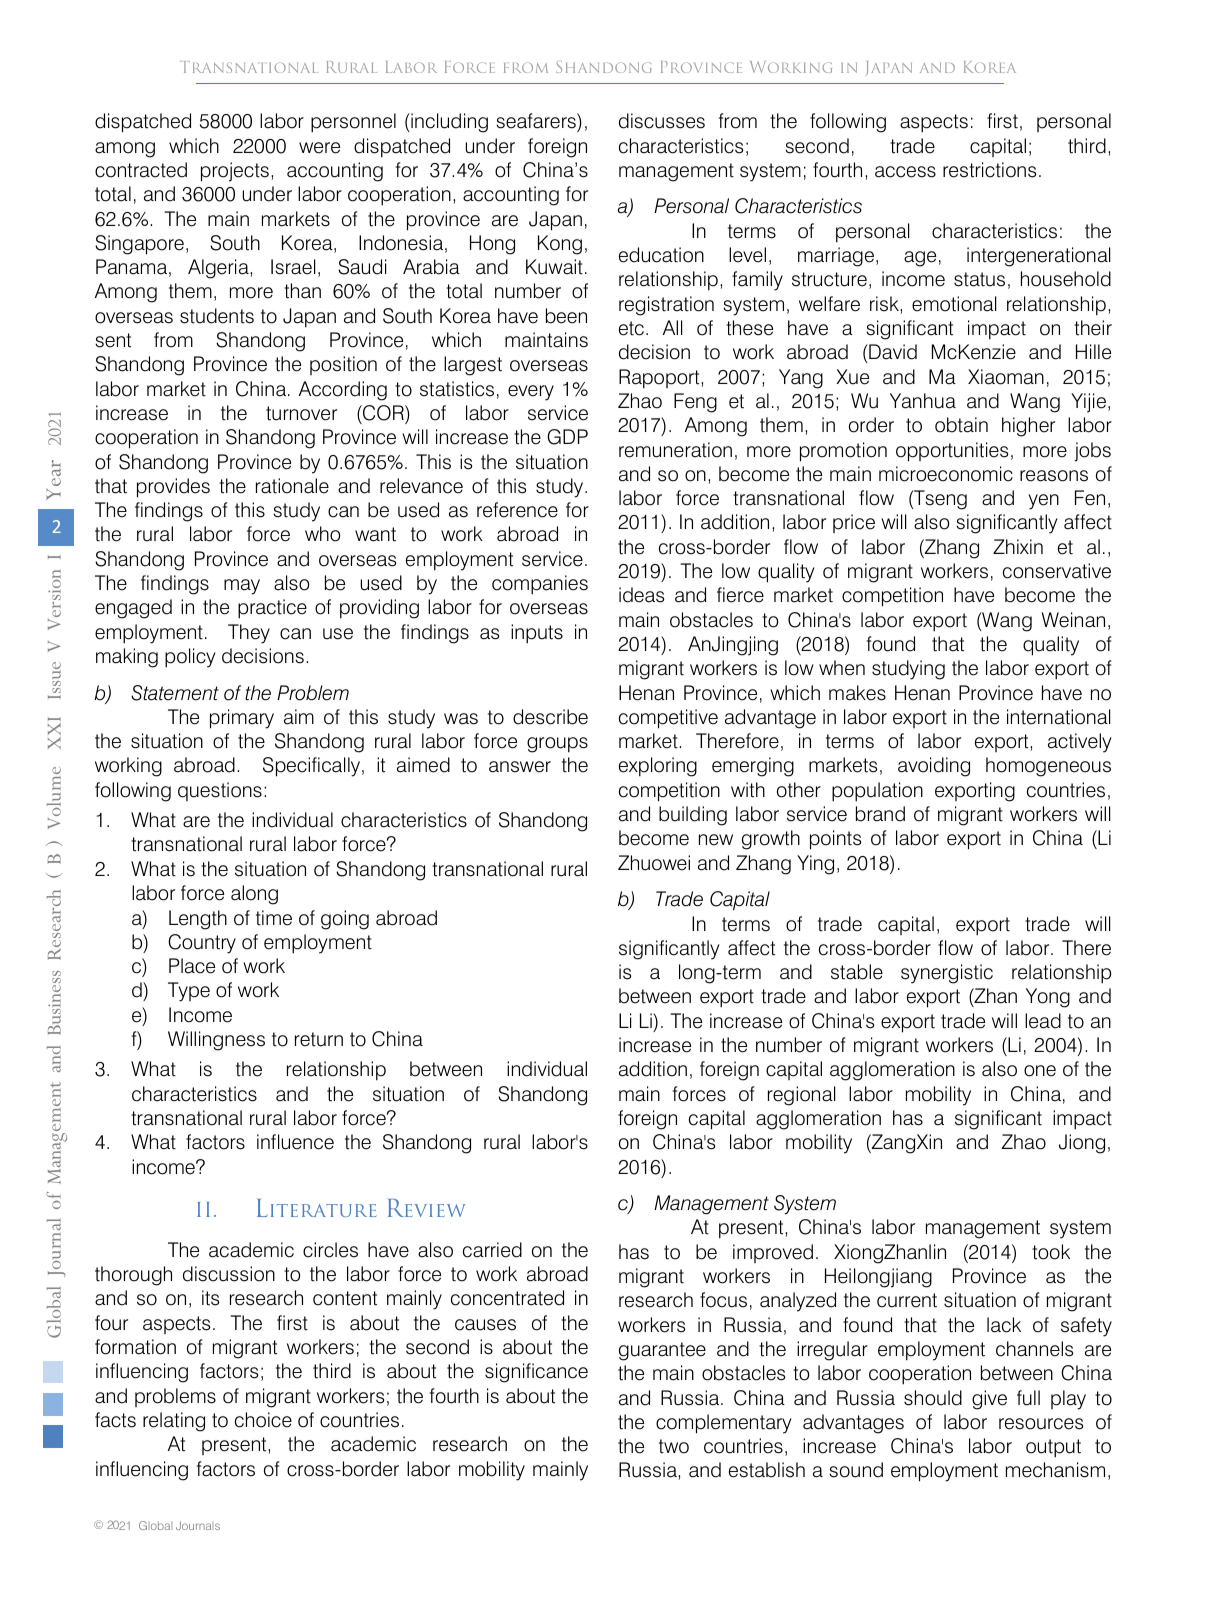 Image resolution: width=1207 pixels, height=1606 pixels. What do you see at coordinates (263, 1420) in the screenshot?
I see `choice` at bounding box center [263, 1420].
